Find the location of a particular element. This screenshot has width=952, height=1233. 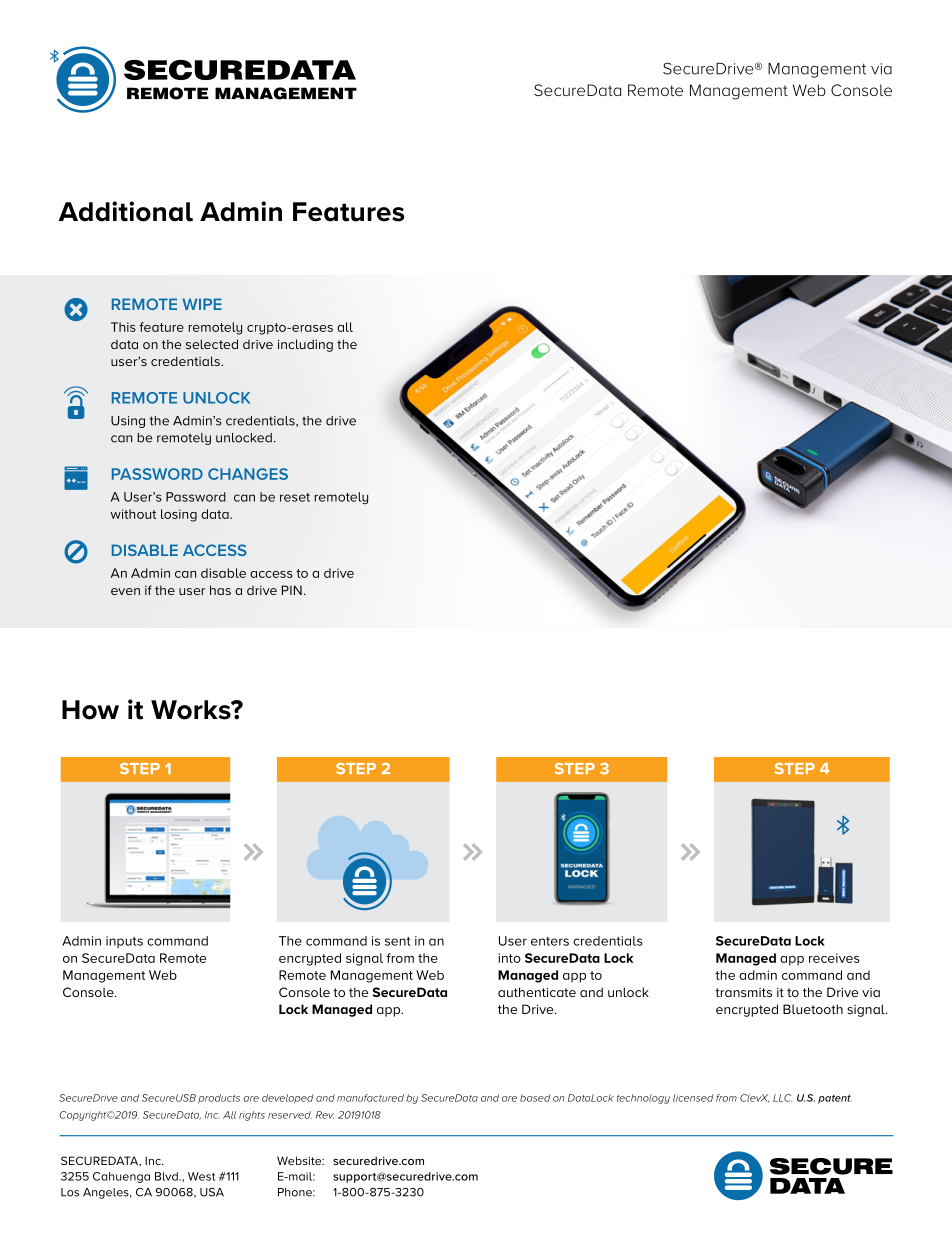

inputs is located at coordinates (124, 942).
